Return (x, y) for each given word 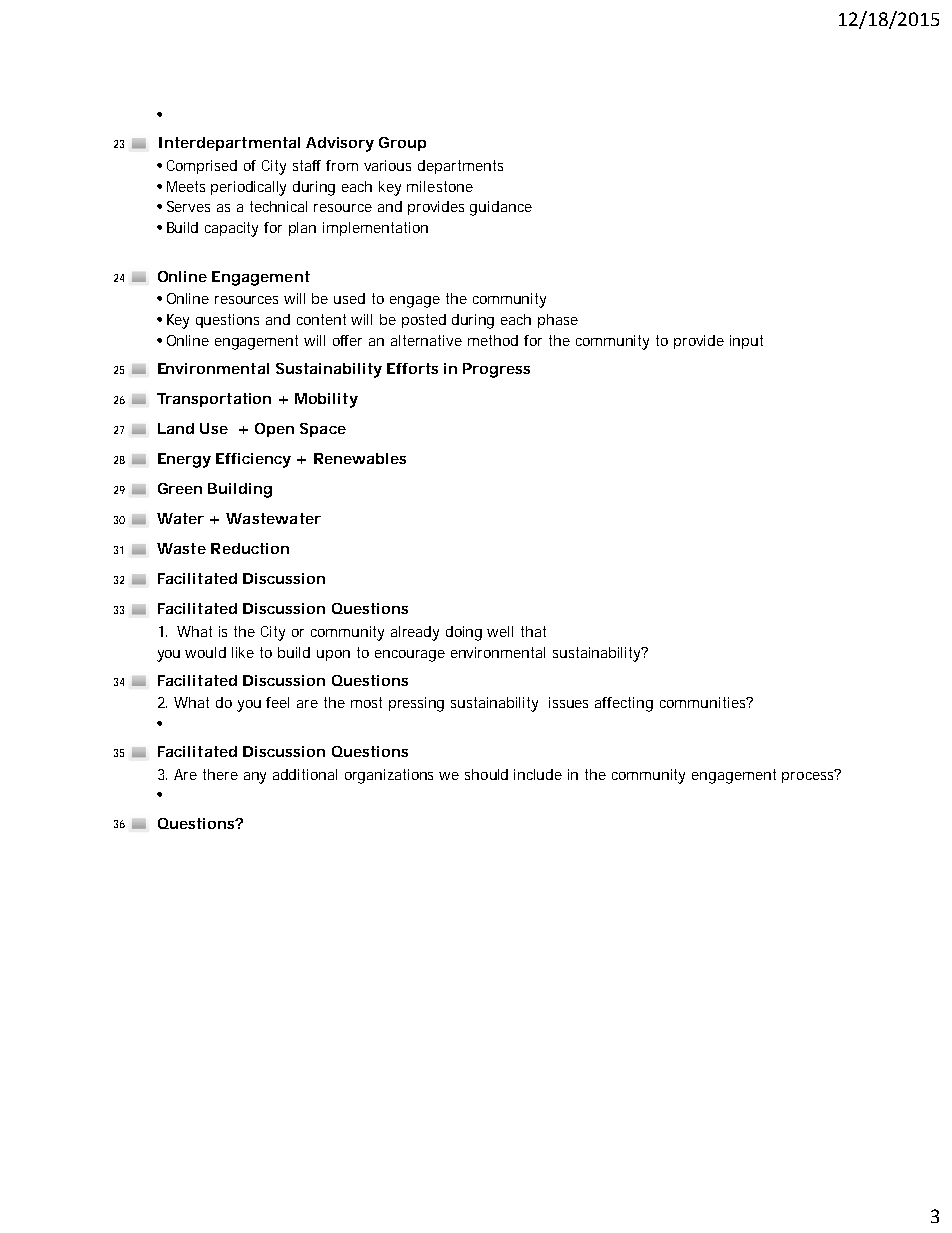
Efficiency (253, 460)
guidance (501, 208)
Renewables (360, 458)
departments (460, 167)
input (746, 342)
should (486, 774)
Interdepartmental (229, 144)
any (255, 778)
